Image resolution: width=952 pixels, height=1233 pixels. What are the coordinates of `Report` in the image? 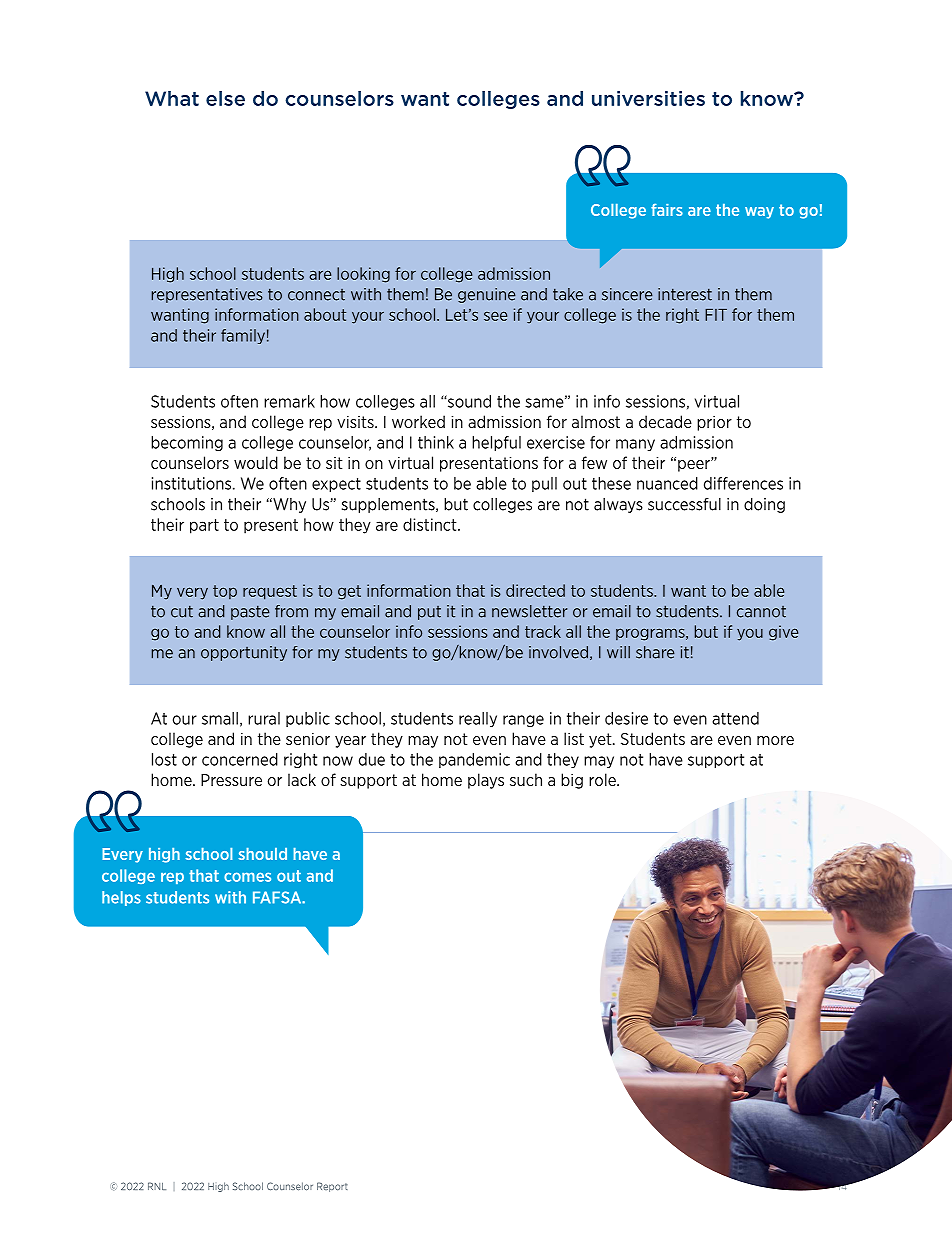 It's located at (332, 1187).
